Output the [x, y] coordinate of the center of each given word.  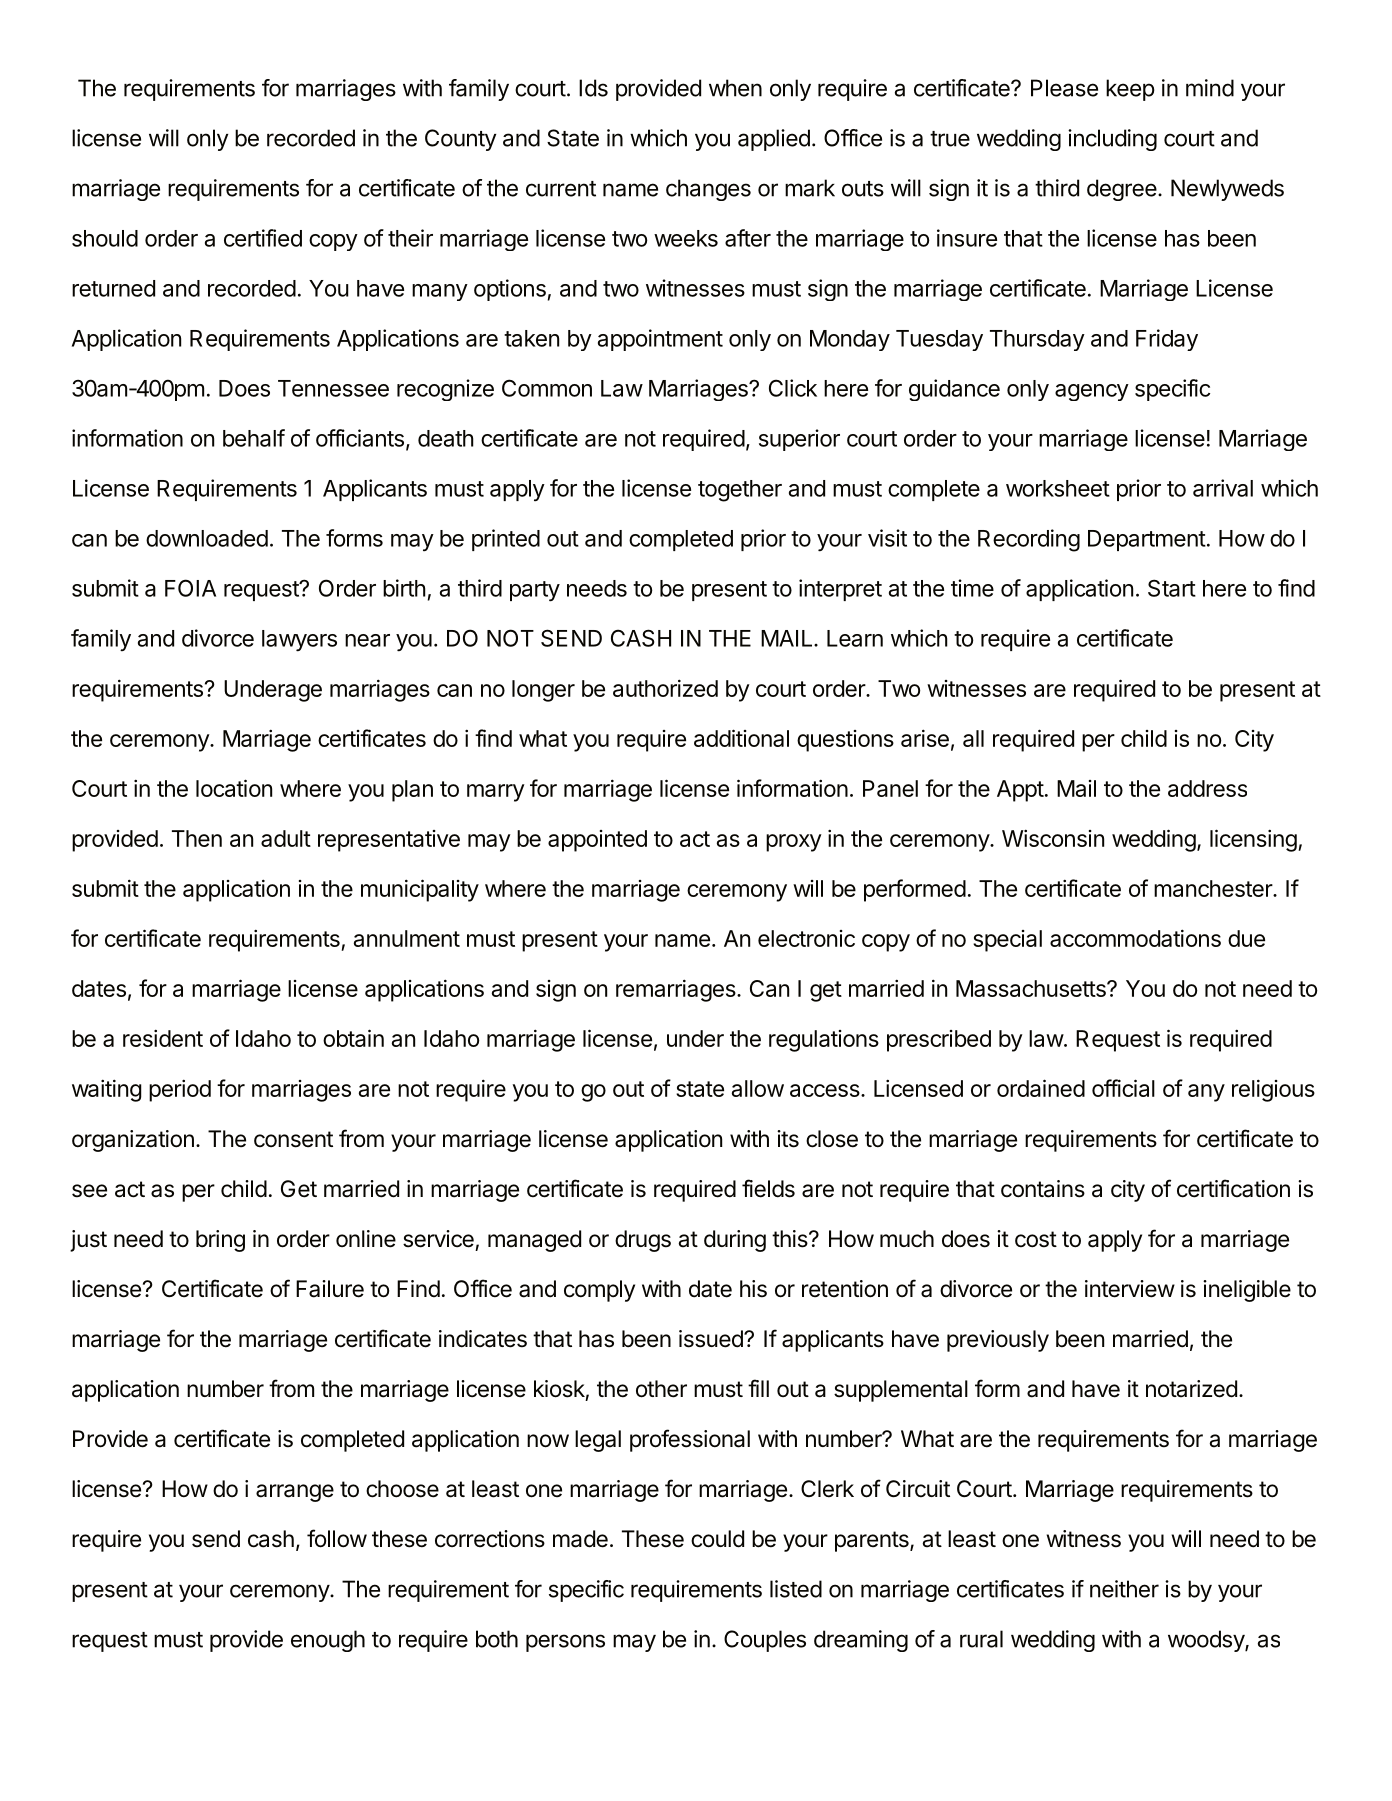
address [1207, 788]
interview [1130, 1289]
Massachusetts [1032, 988]
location [234, 788]
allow [758, 1088]
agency [1092, 392]
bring [220, 1241]
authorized [665, 688]
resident [163, 1038]
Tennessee [333, 388]
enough [328, 1641]
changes [708, 190]
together [740, 491]
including [1112, 140]
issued [712, 1339]
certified [263, 238]
